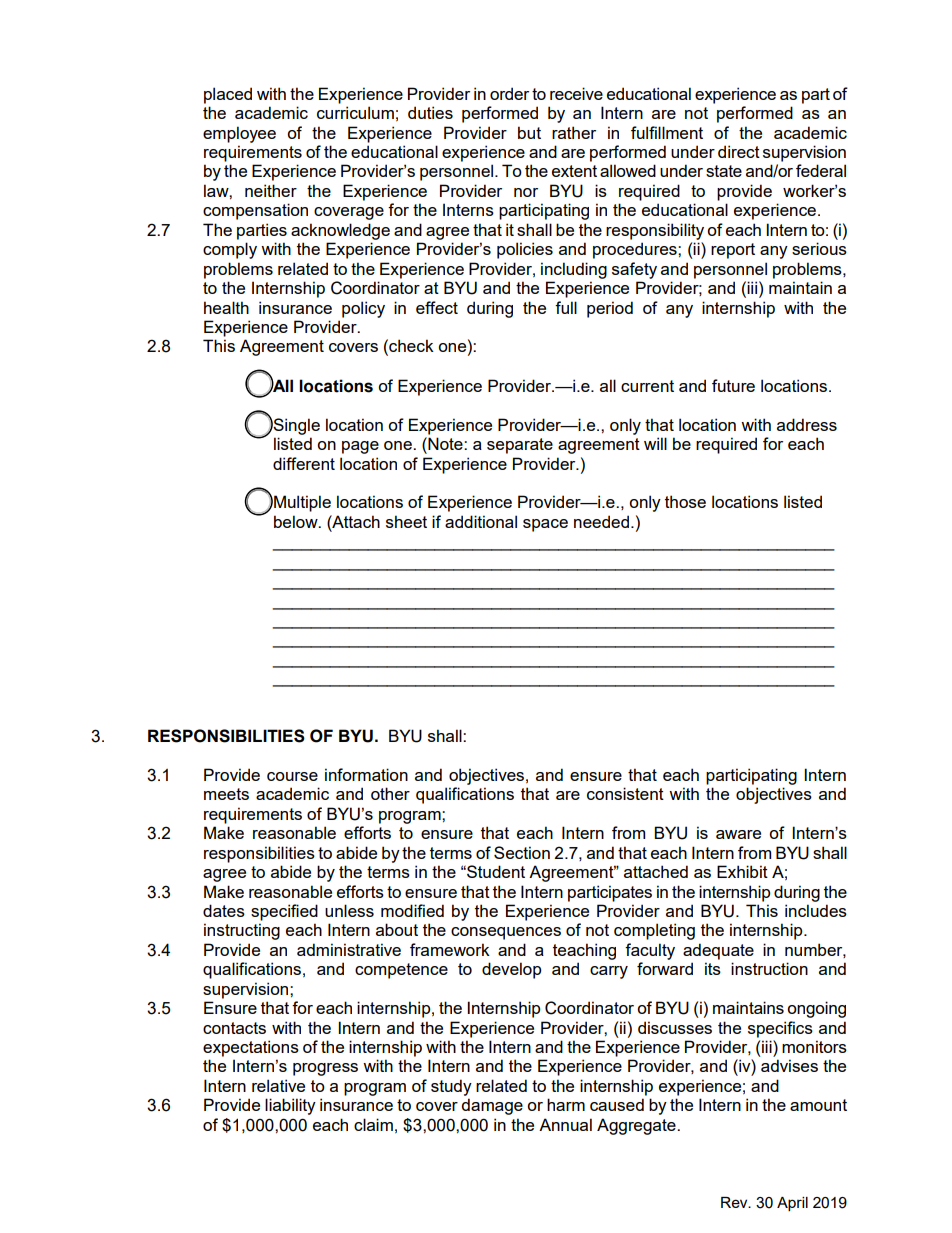 This document has width=952, height=1233. Describe the element at coordinates (739, 151) in the document. I see `direct` at that location.
